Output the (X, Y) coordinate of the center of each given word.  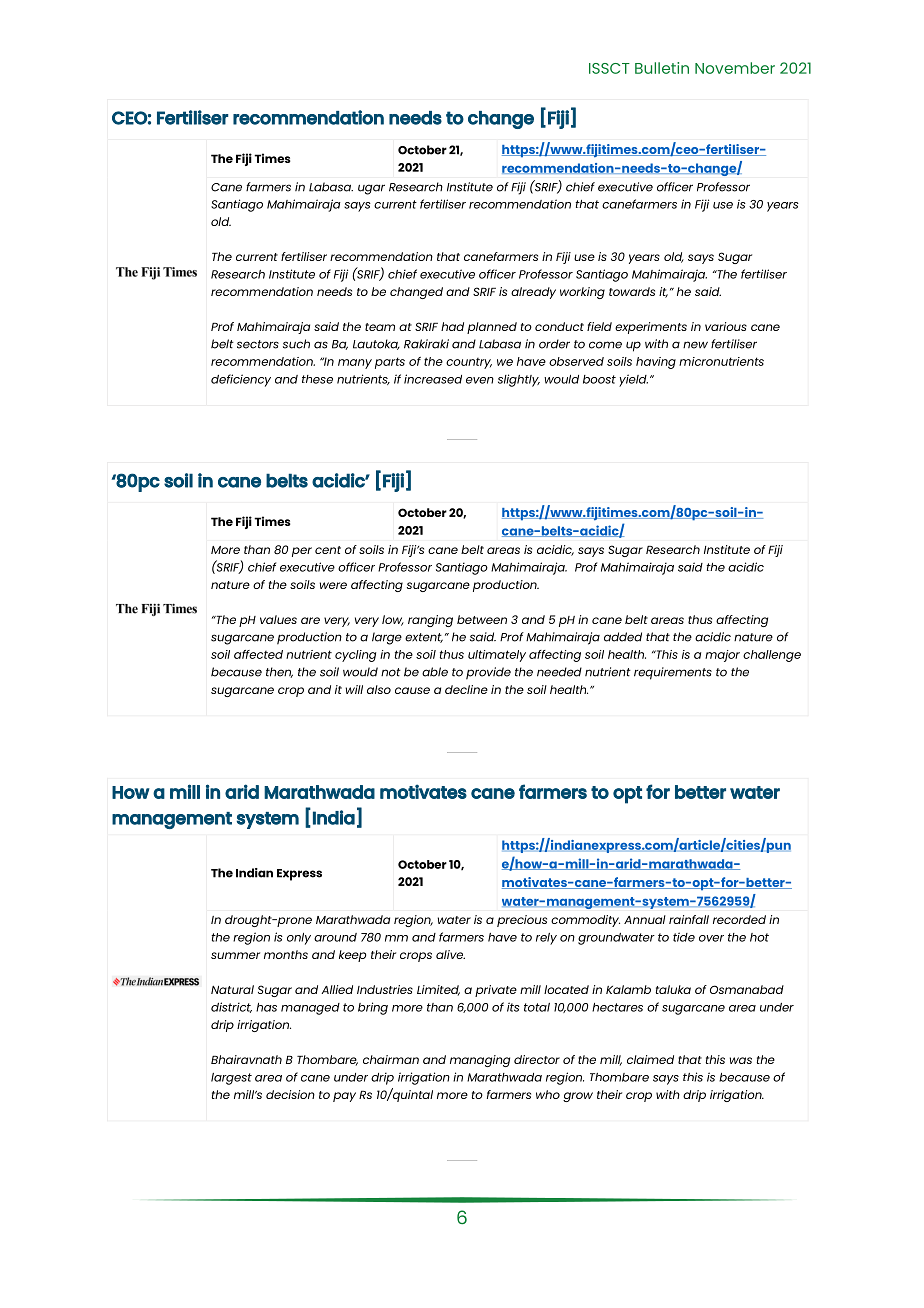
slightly (519, 380)
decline (466, 689)
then (279, 672)
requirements (673, 673)
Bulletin (662, 68)
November (735, 68)
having (656, 363)
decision (290, 1094)
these (317, 379)
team (380, 327)
